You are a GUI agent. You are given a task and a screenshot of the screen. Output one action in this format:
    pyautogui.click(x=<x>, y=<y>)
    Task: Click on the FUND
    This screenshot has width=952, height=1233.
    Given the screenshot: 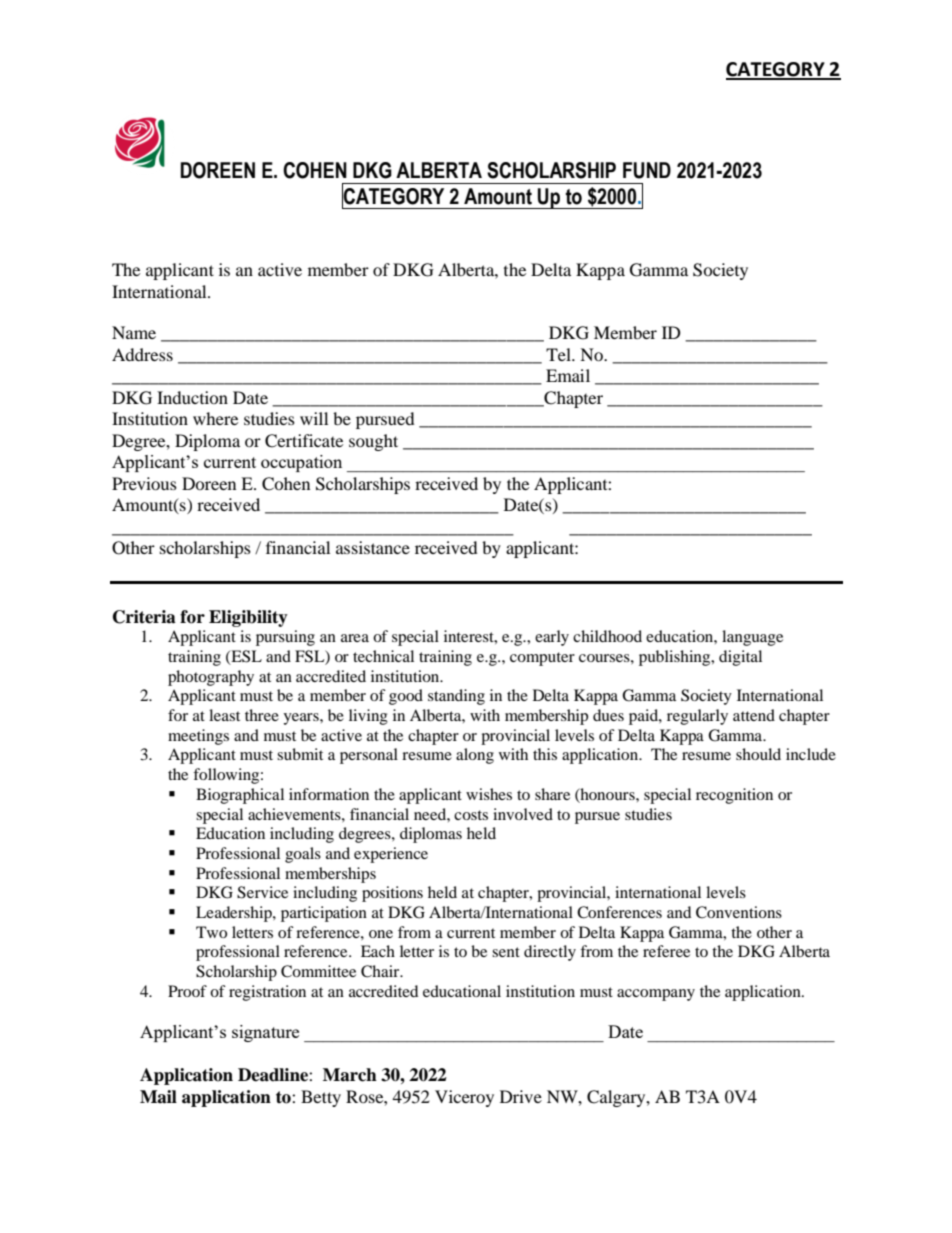 What is the action you would take?
    pyautogui.click(x=647, y=170)
